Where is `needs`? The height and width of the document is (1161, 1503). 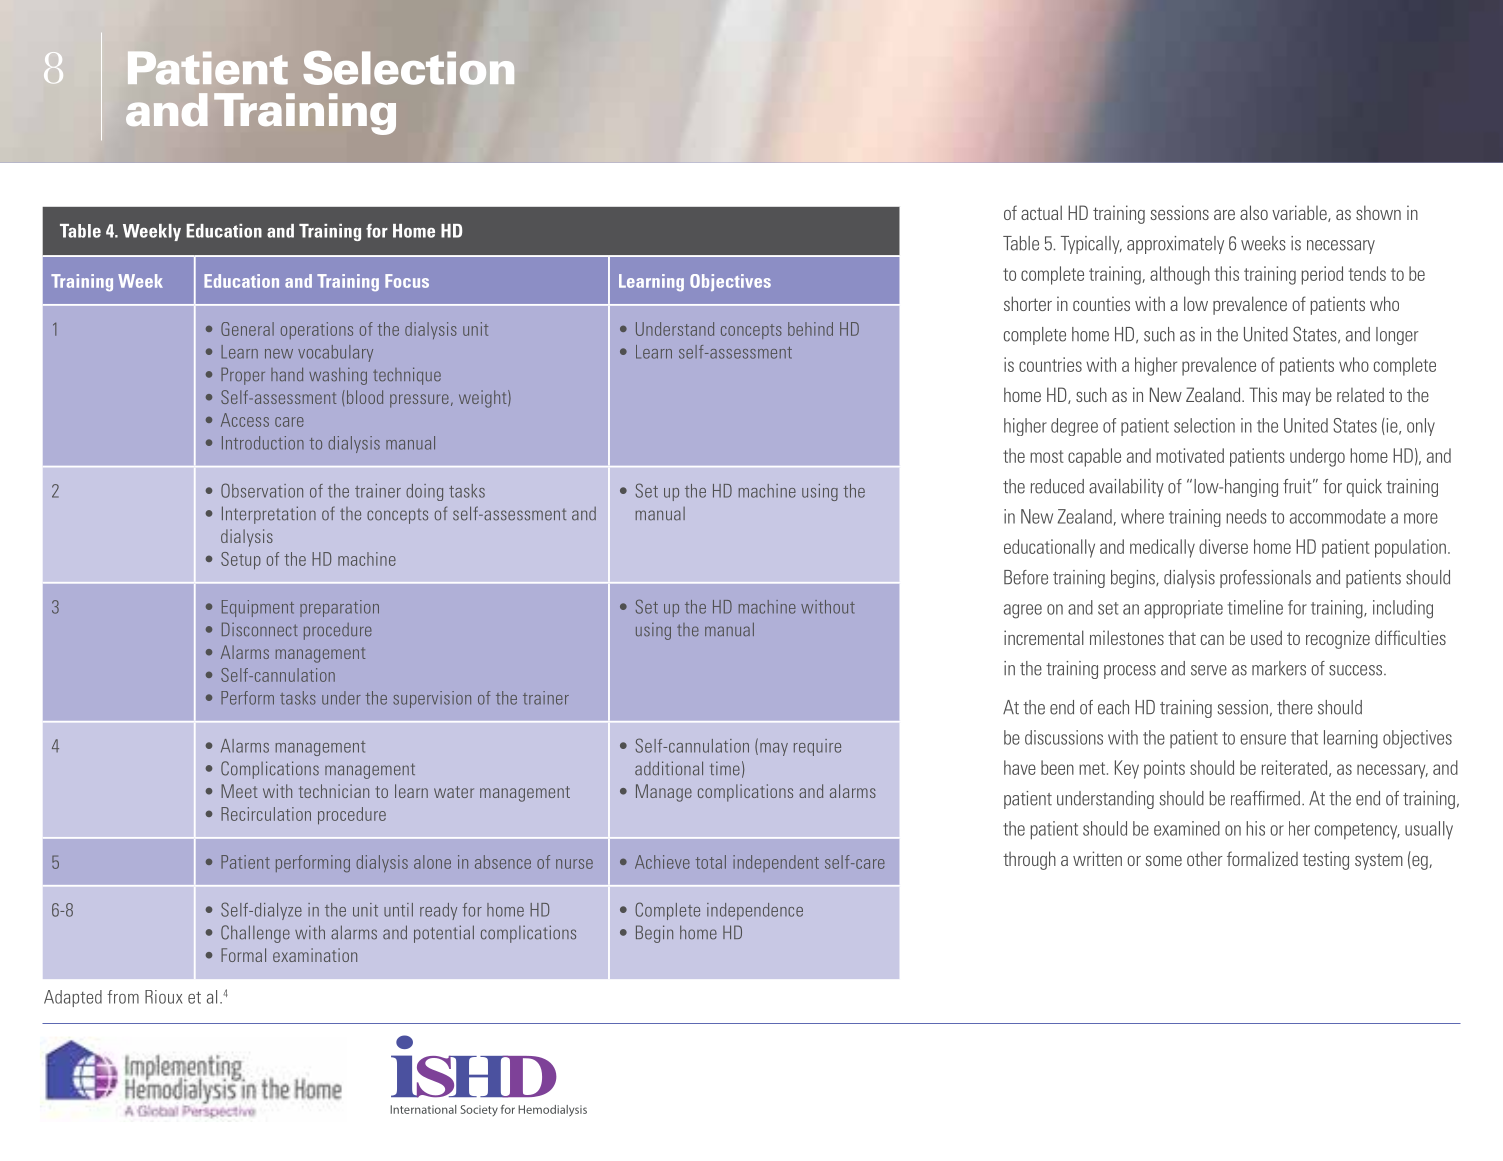 needs is located at coordinates (1246, 516).
